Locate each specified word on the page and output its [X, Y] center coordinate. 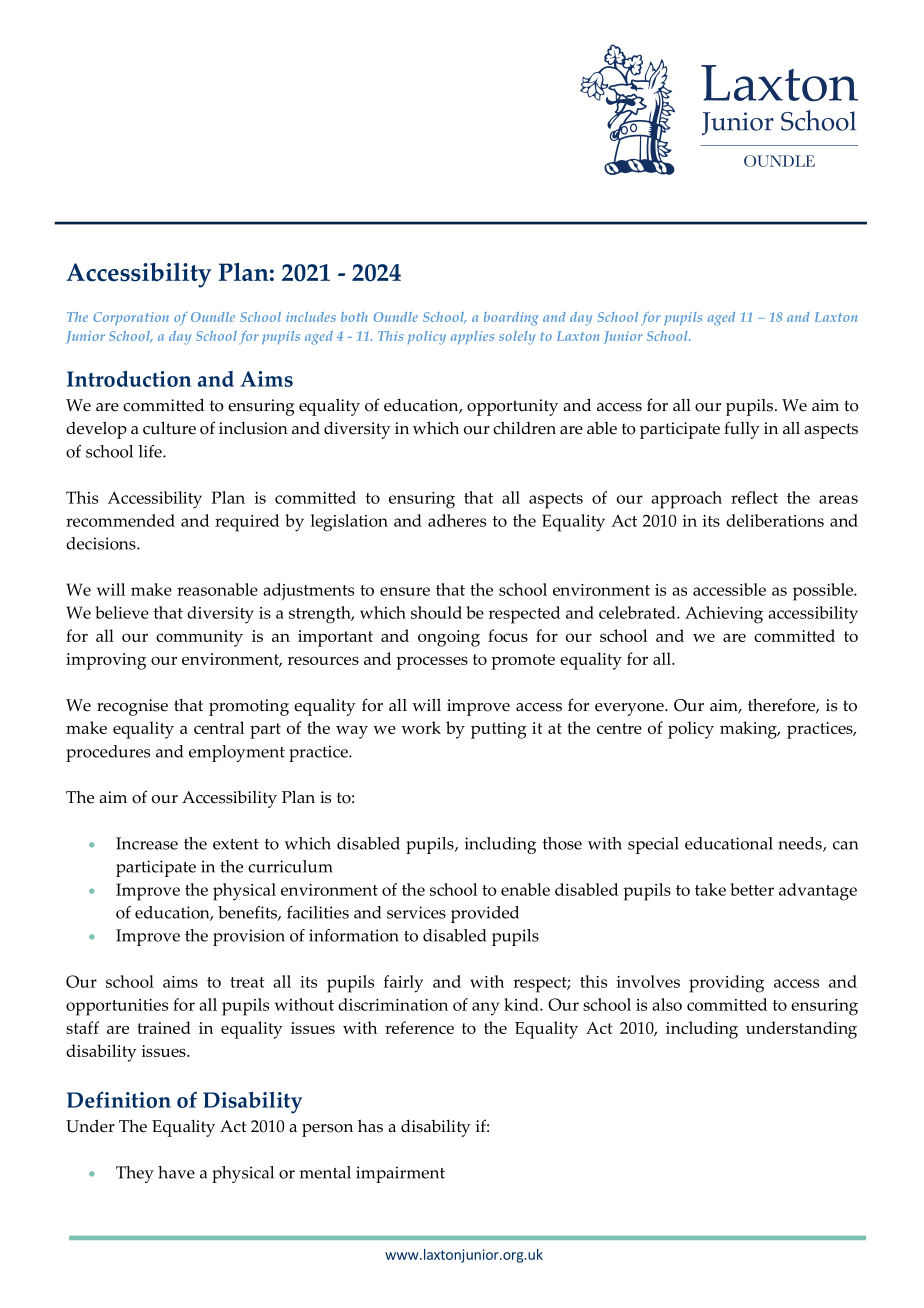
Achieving [724, 615]
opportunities [117, 1007]
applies [472, 338]
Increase [147, 843]
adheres [457, 520]
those [562, 843]
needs [801, 844]
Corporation [131, 319]
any [485, 1009]
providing [726, 984]
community [199, 638]
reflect [754, 497]
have [176, 1172]
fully [742, 430]
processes [432, 663]
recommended [120, 520]
